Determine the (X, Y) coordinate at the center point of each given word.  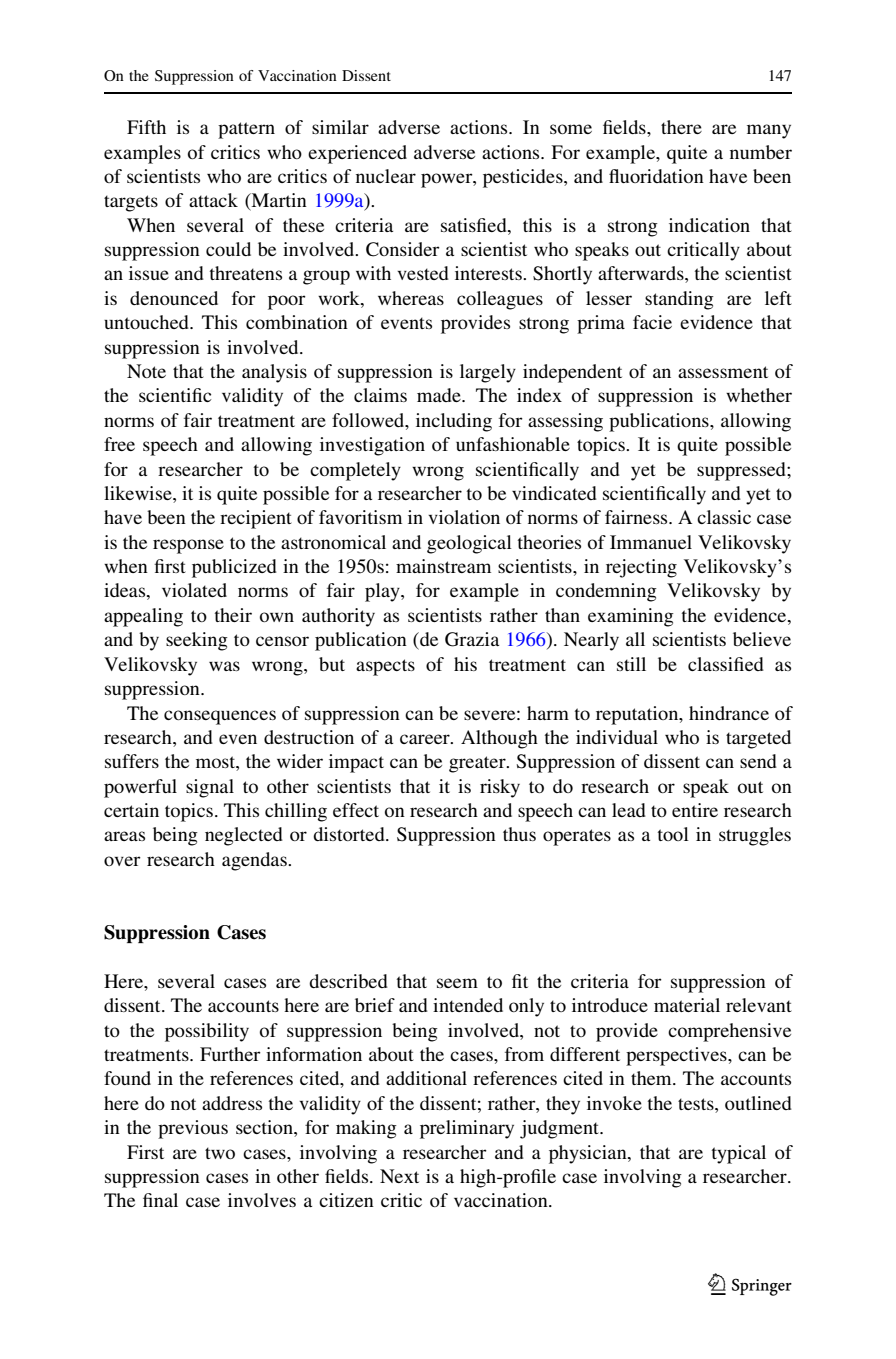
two (220, 1153)
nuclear (386, 176)
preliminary (467, 1129)
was (224, 666)
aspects (385, 667)
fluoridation (656, 176)
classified (726, 664)
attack (213, 200)
